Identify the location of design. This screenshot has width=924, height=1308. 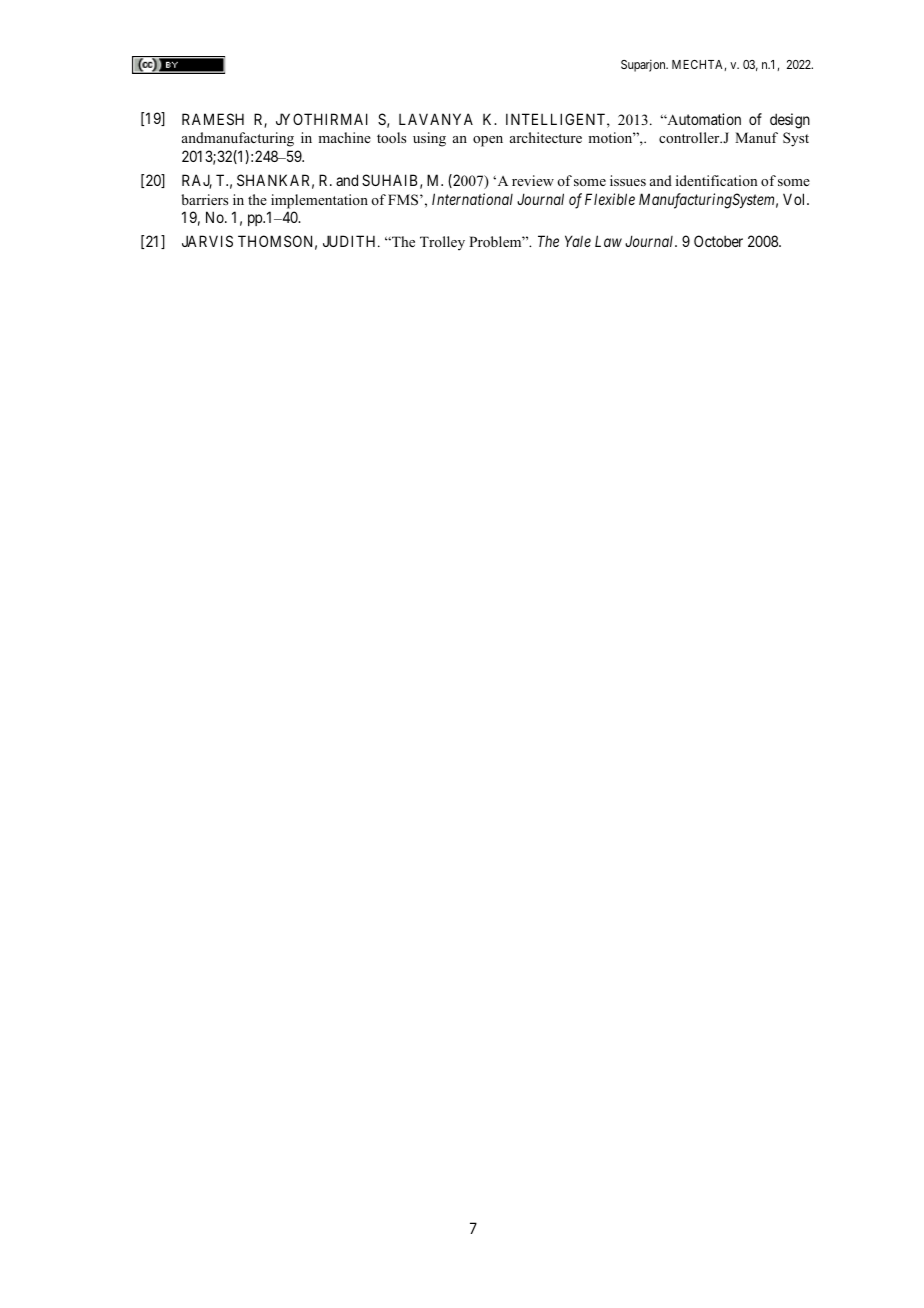
(790, 121).
